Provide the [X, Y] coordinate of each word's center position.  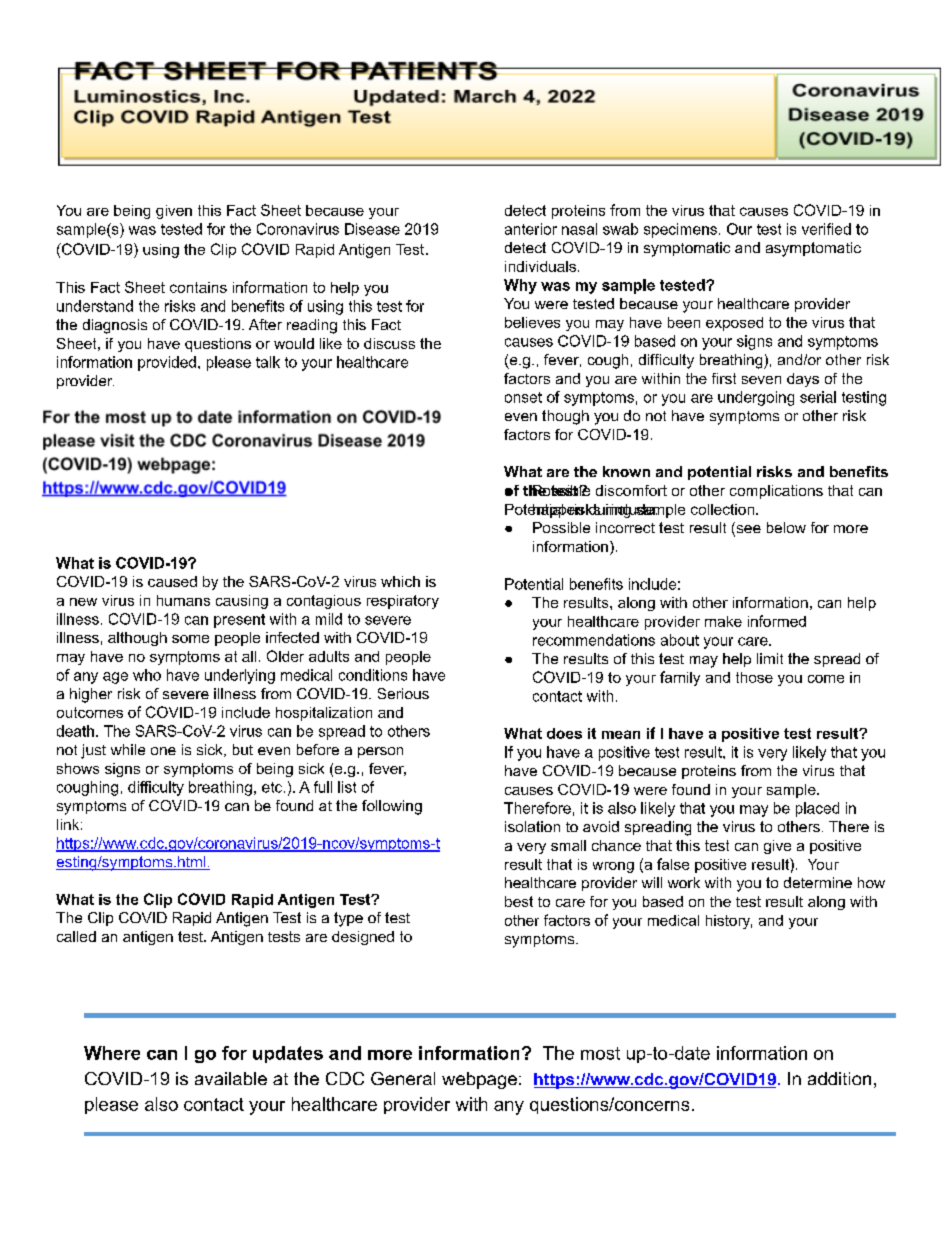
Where [112, 1053]
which [400, 581]
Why [520, 286]
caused [172, 581]
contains [198, 287]
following [392, 807]
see [747, 530]
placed [817, 809]
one [163, 751]
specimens [680, 230]
